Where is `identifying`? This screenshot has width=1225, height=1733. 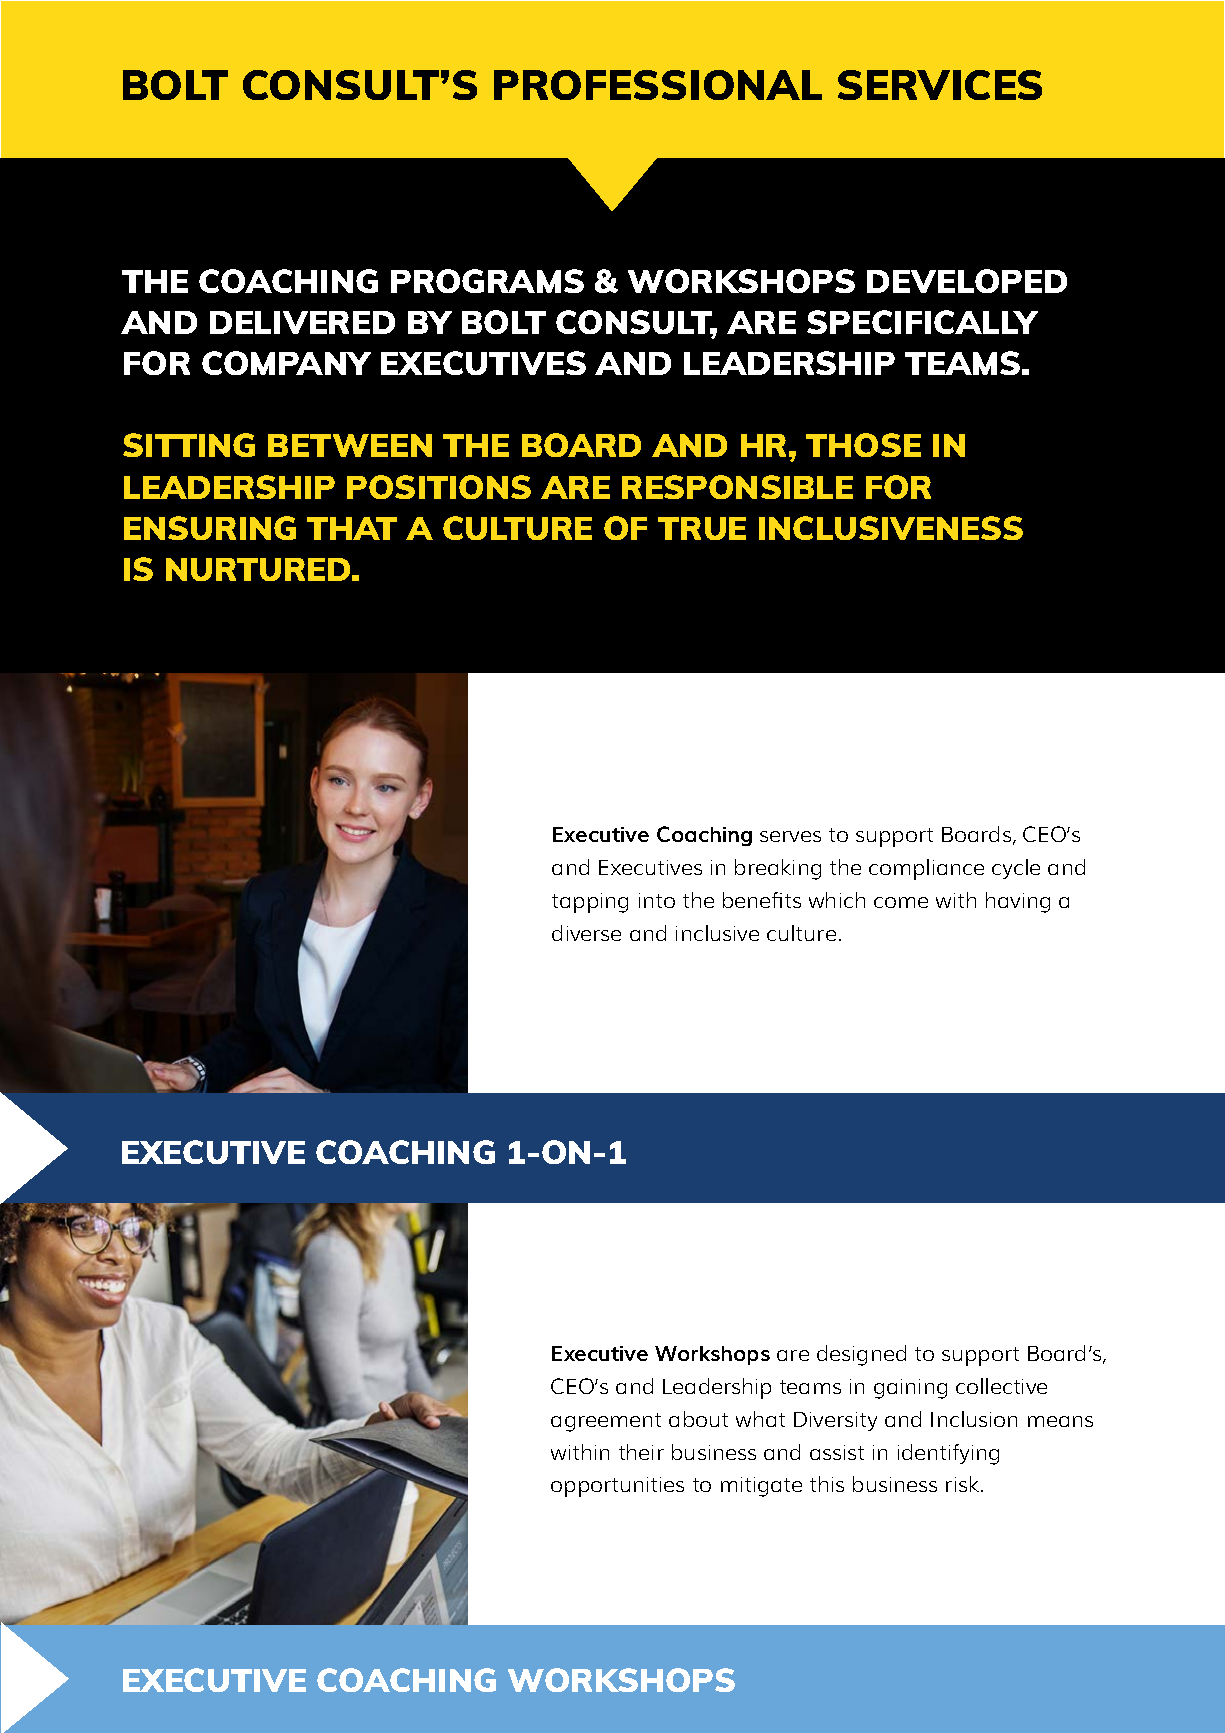 identifying is located at coordinates (948, 1454).
